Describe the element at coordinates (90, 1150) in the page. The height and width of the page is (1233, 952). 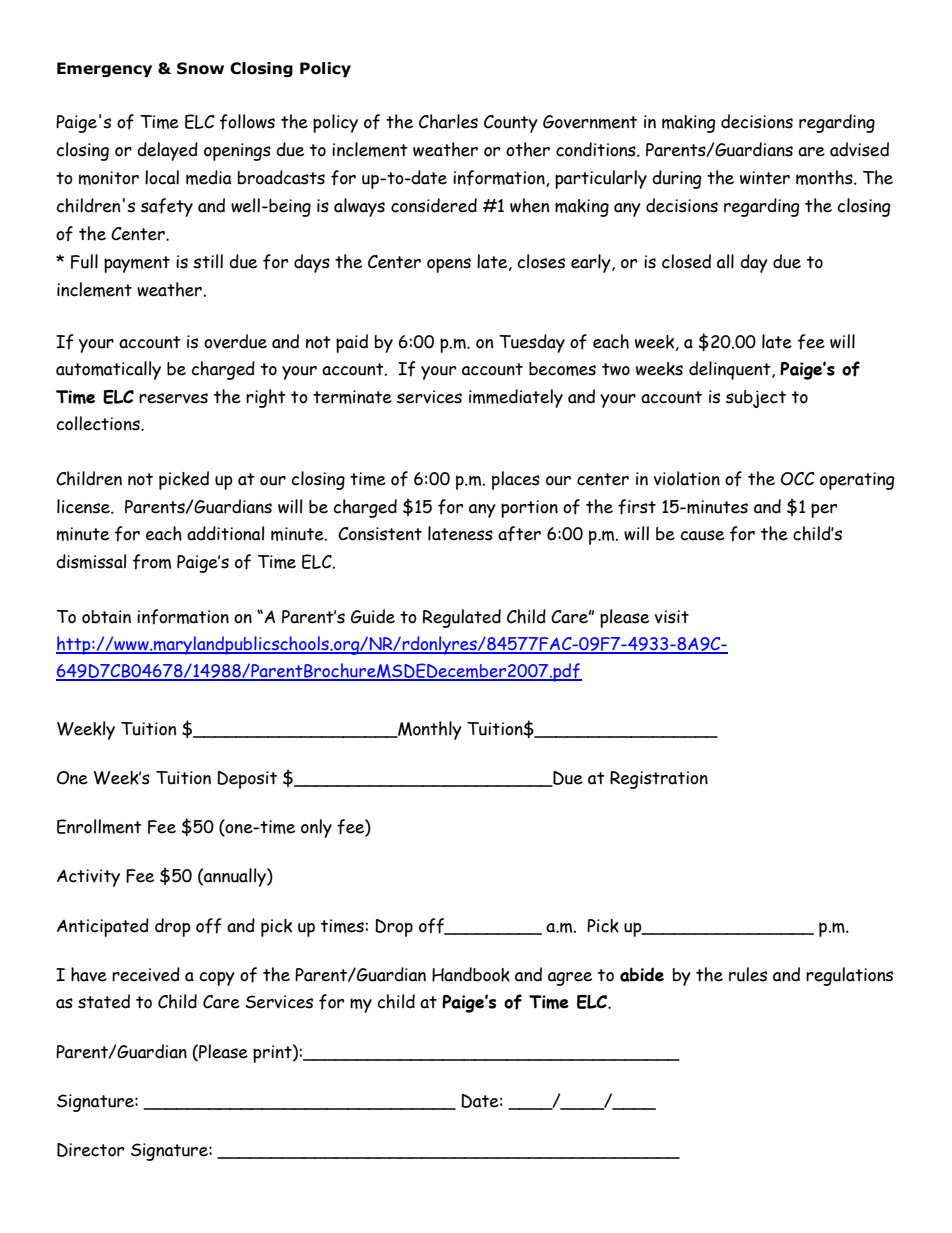
I see `Director` at that location.
